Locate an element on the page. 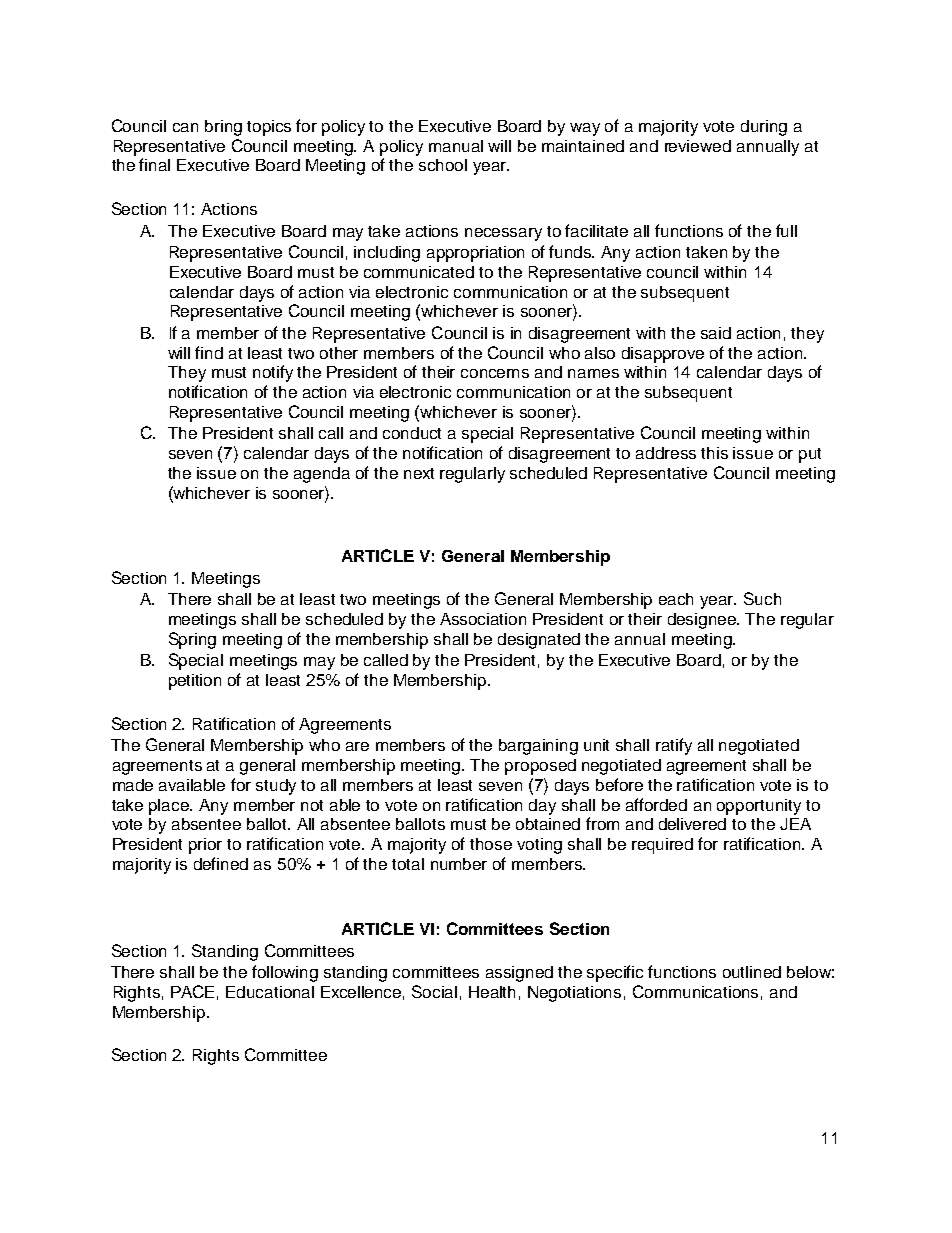  bring is located at coordinates (223, 128).
